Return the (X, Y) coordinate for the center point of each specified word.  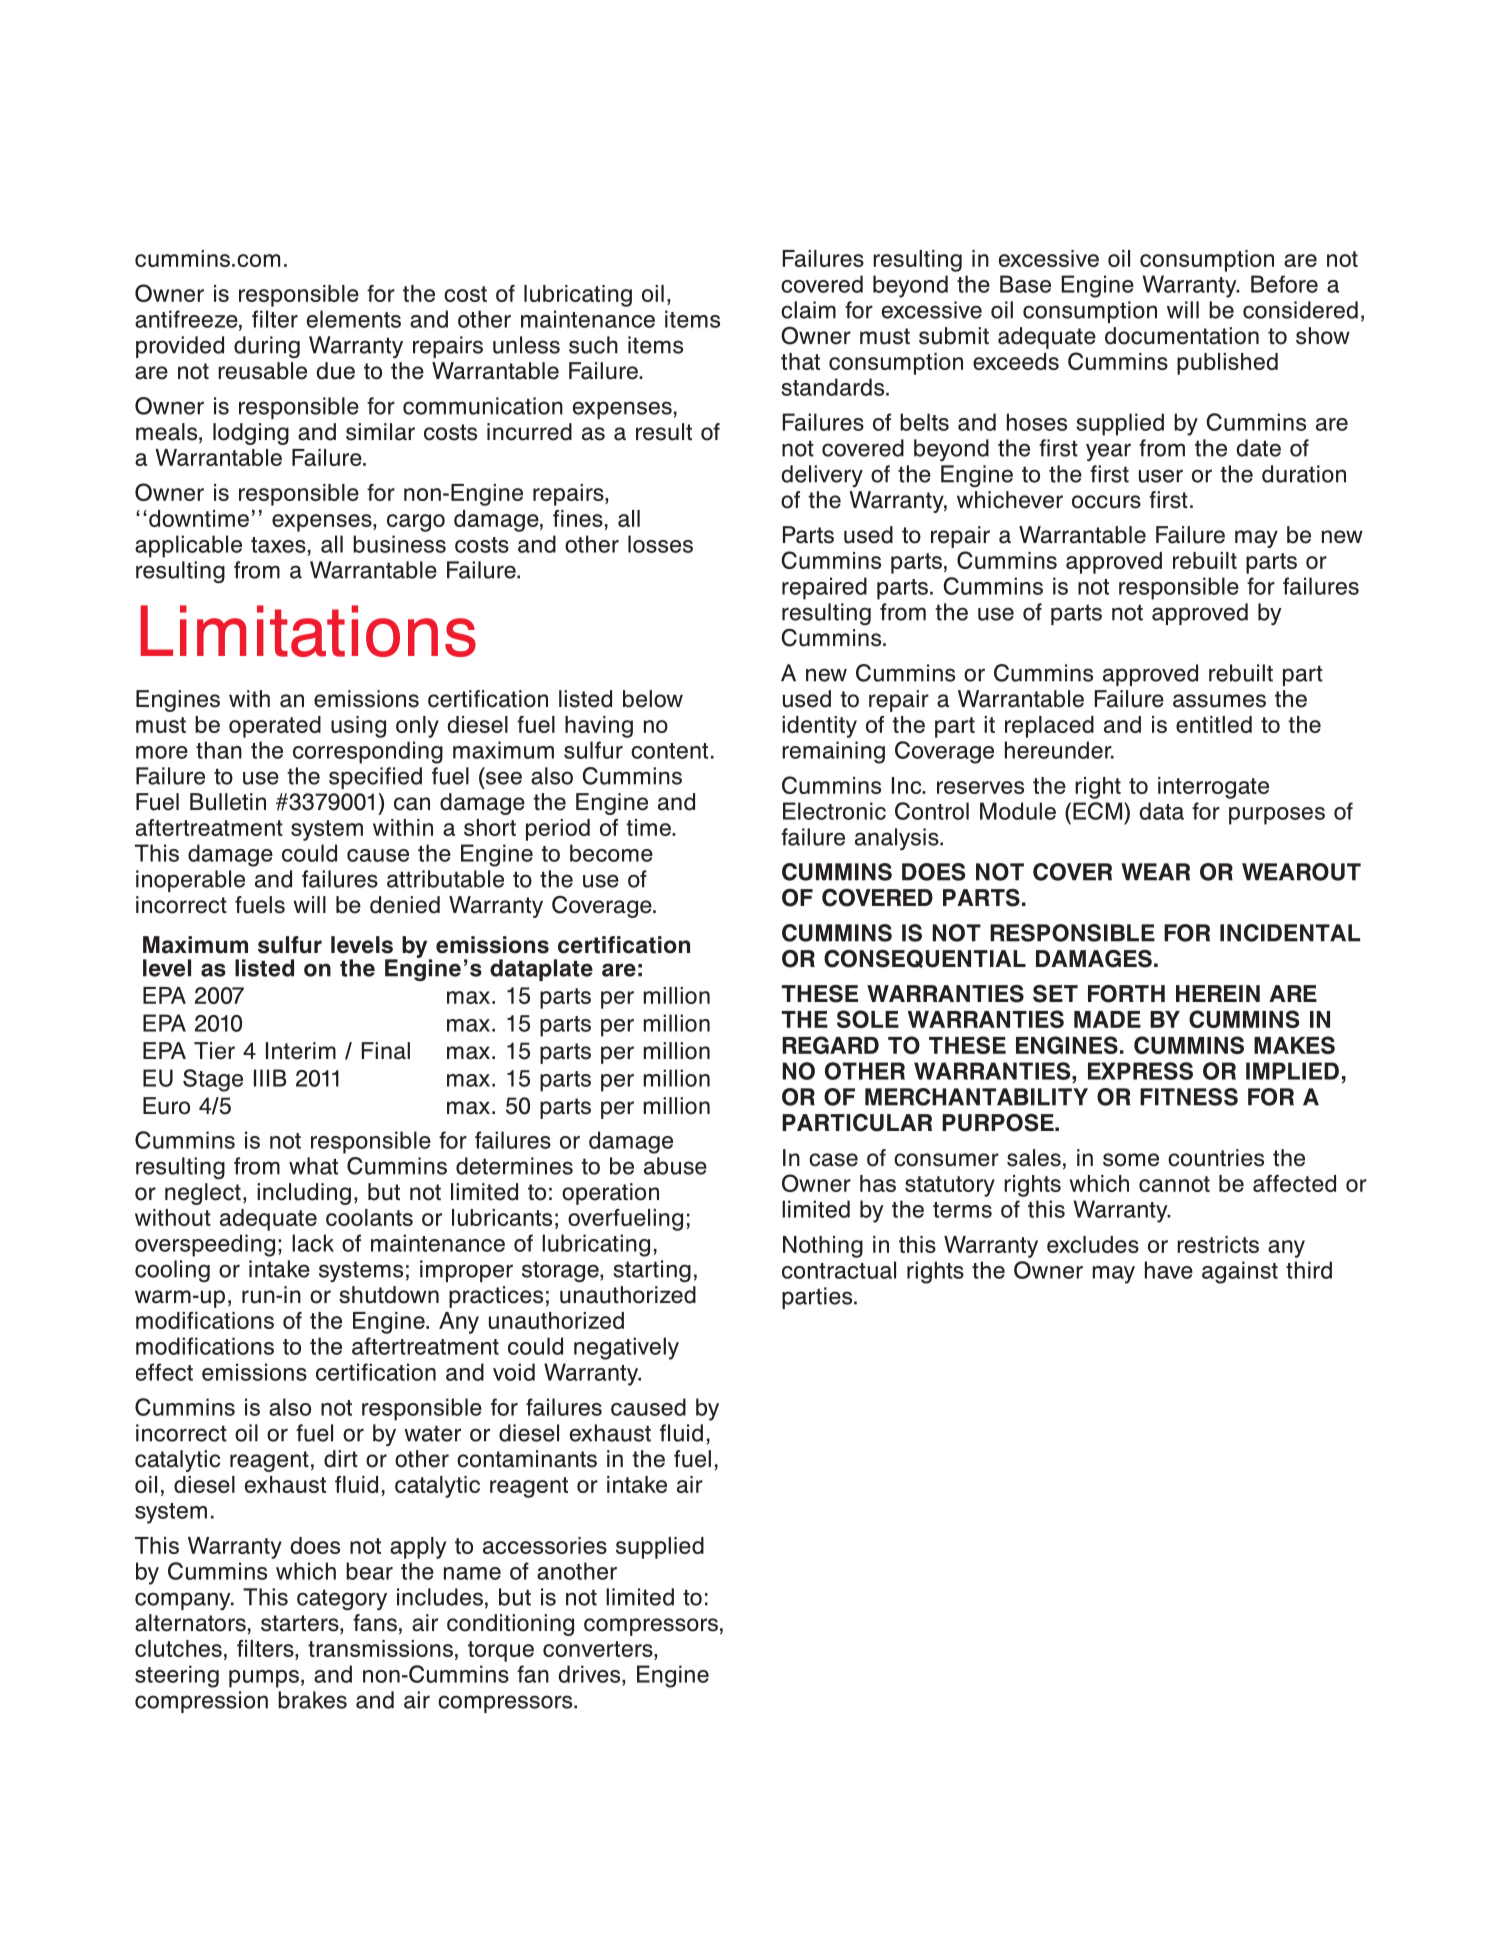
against (1240, 1272)
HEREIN (1218, 993)
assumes (1219, 701)
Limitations (308, 631)
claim (808, 310)
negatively (626, 1348)
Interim (301, 1051)
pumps (264, 1679)
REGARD (830, 1045)
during (267, 347)
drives (590, 1674)
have (1169, 1270)
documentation (1182, 336)
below (653, 699)
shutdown (389, 1295)
